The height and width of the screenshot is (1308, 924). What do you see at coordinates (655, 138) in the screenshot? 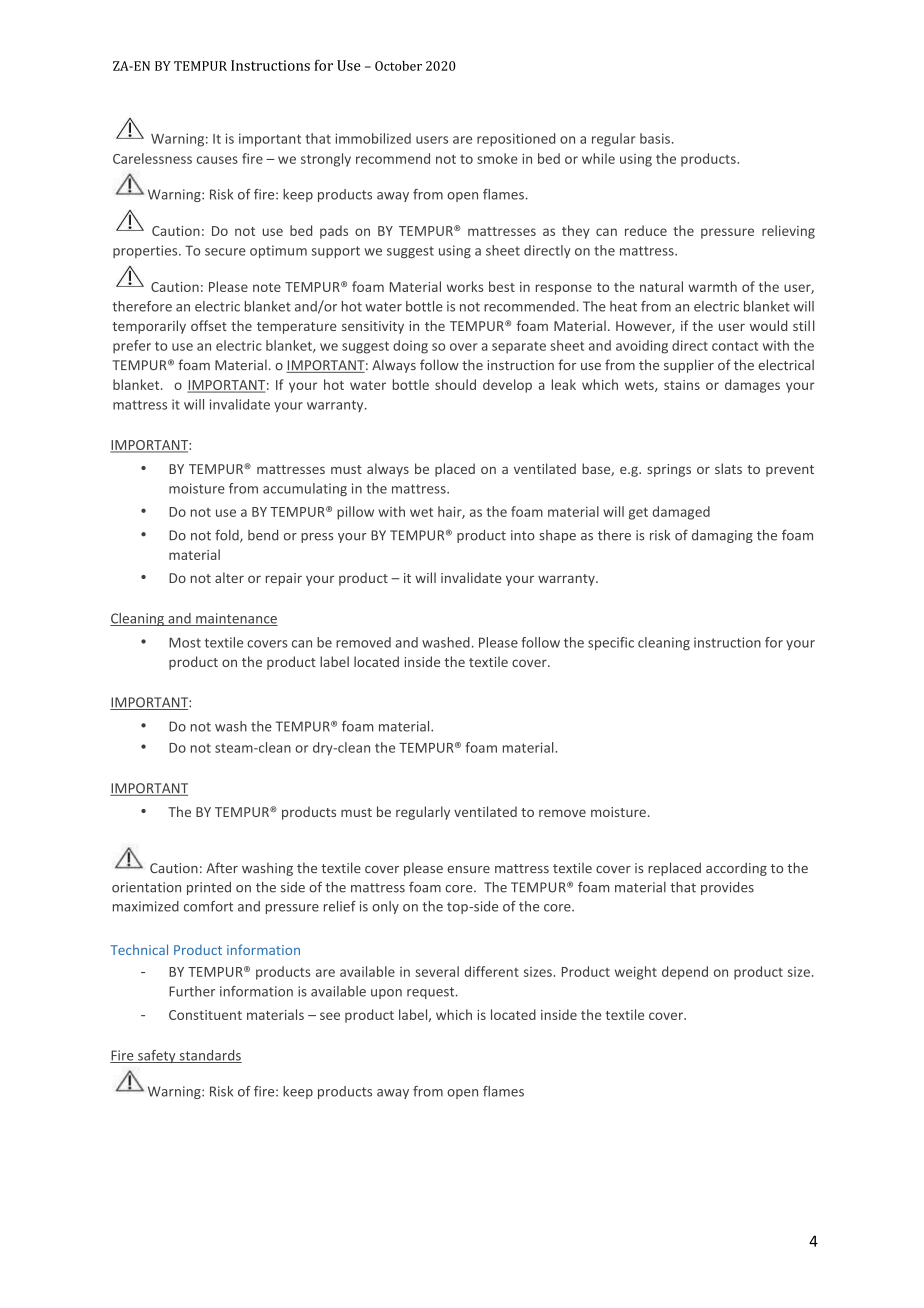
I see `basis` at bounding box center [655, 138].
